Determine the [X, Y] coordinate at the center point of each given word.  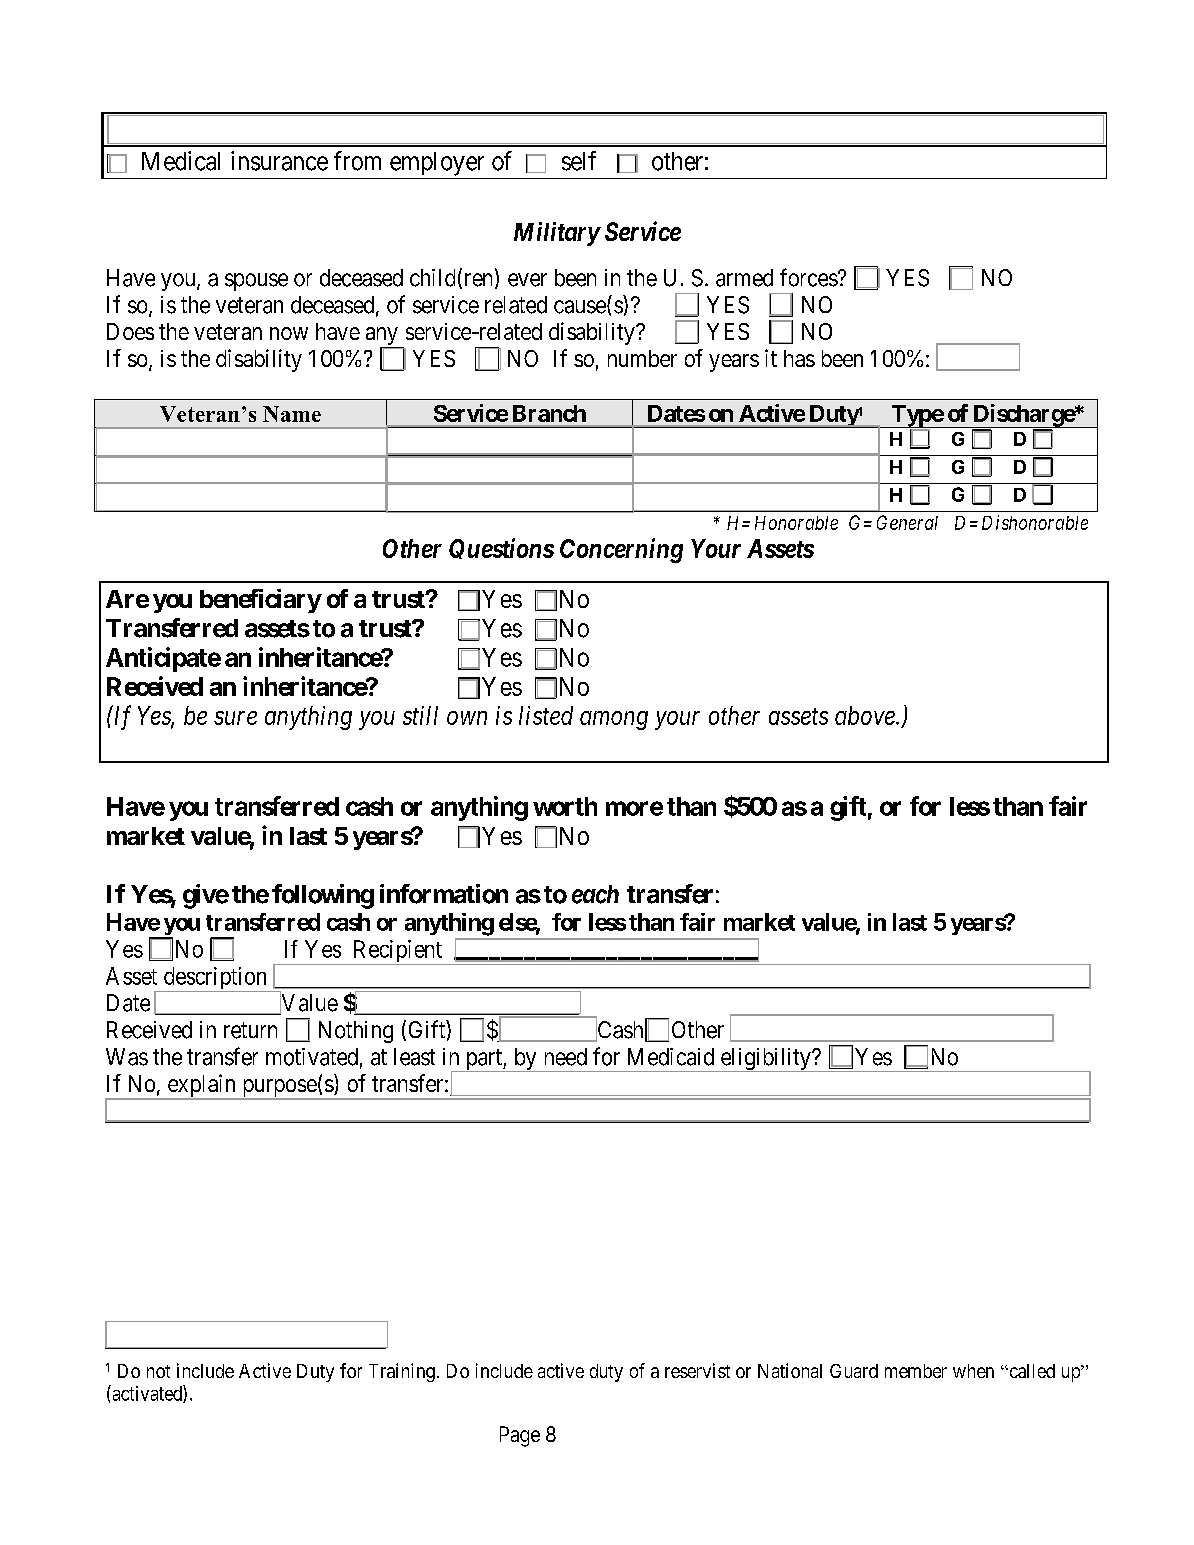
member [916, 1371]
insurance [279, 161]
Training [402, 1372]
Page [520, 1436]
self [579, 161]
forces [809, 277]
